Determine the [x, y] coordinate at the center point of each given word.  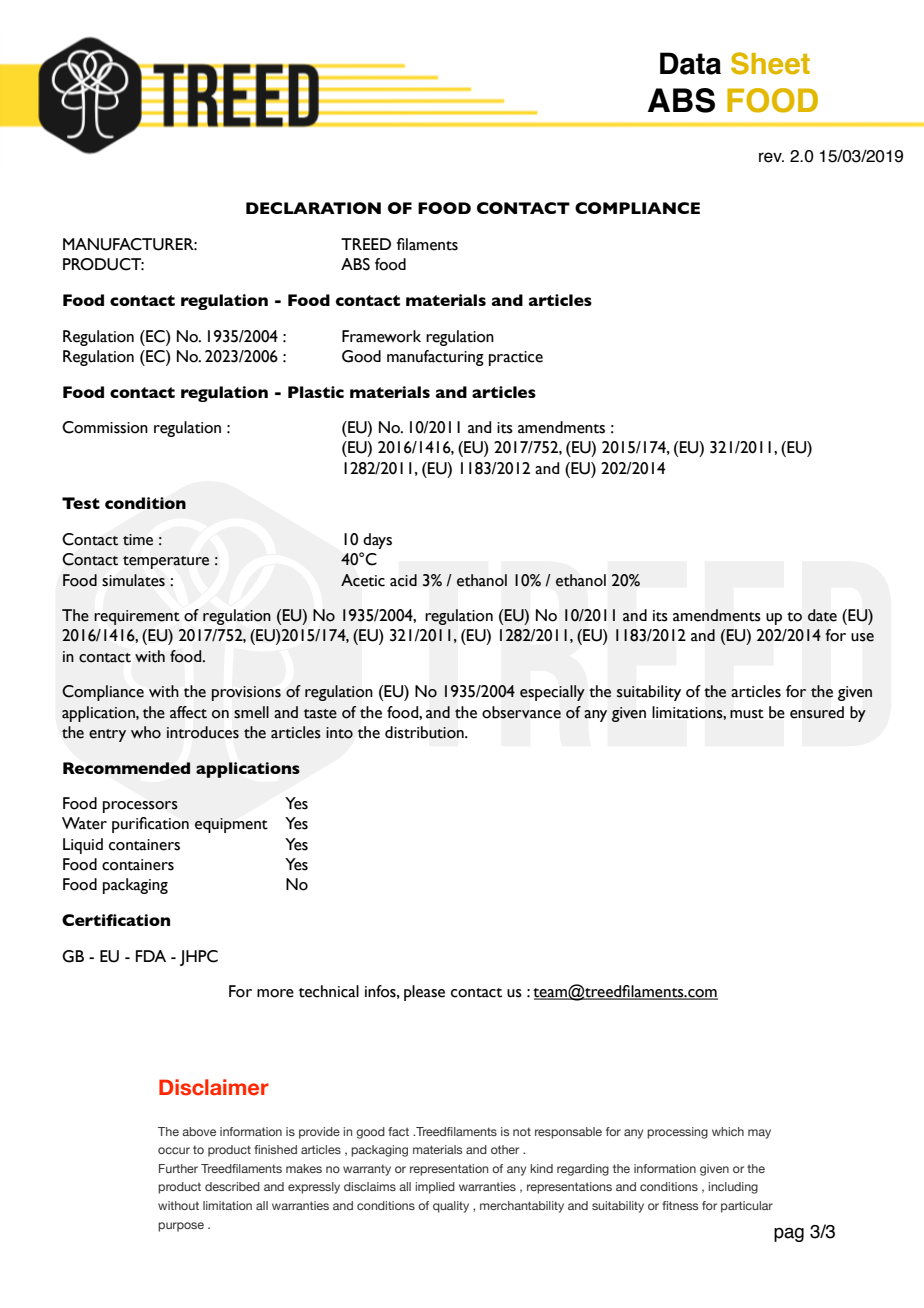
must [747, 714]
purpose [181, 1227]
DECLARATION [313, 208]
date [822, 615]
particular [747, 1207]
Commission [105, 427]
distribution [425, 732]
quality [451, 1207]
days [377, 541]
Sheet [770, 63]
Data [690, 63]
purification [150, 825]
